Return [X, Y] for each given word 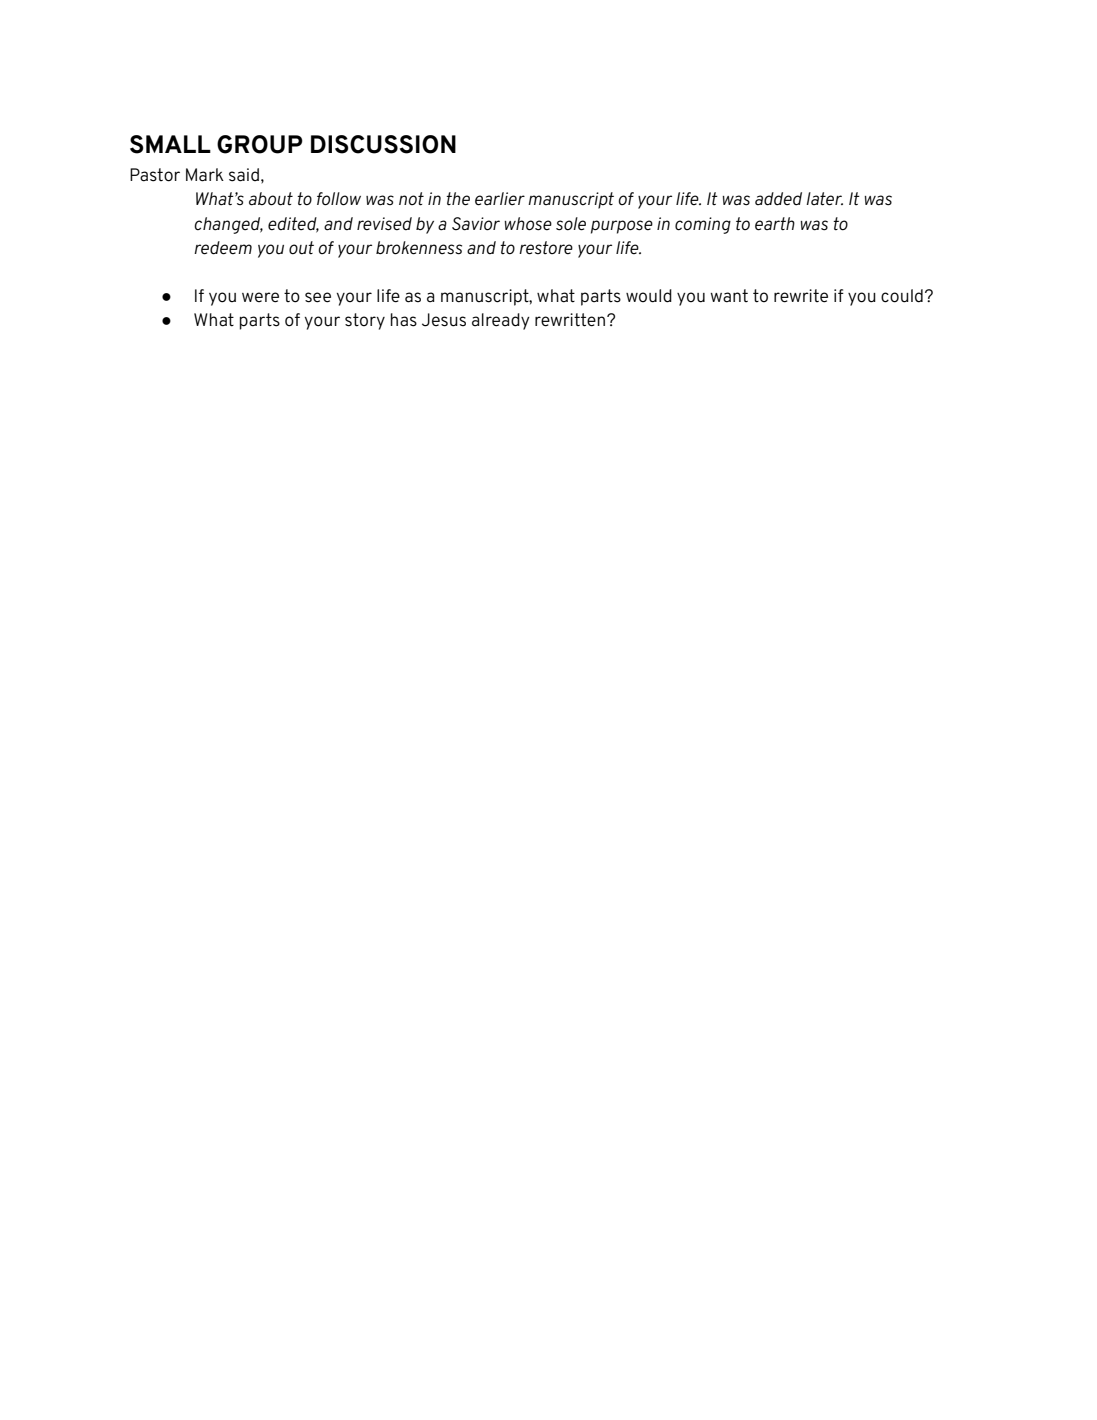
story [365, 321]
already [501, 321]
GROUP [260, 144]
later [824, 199]
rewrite [801, 296]
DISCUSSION [383, 144]
